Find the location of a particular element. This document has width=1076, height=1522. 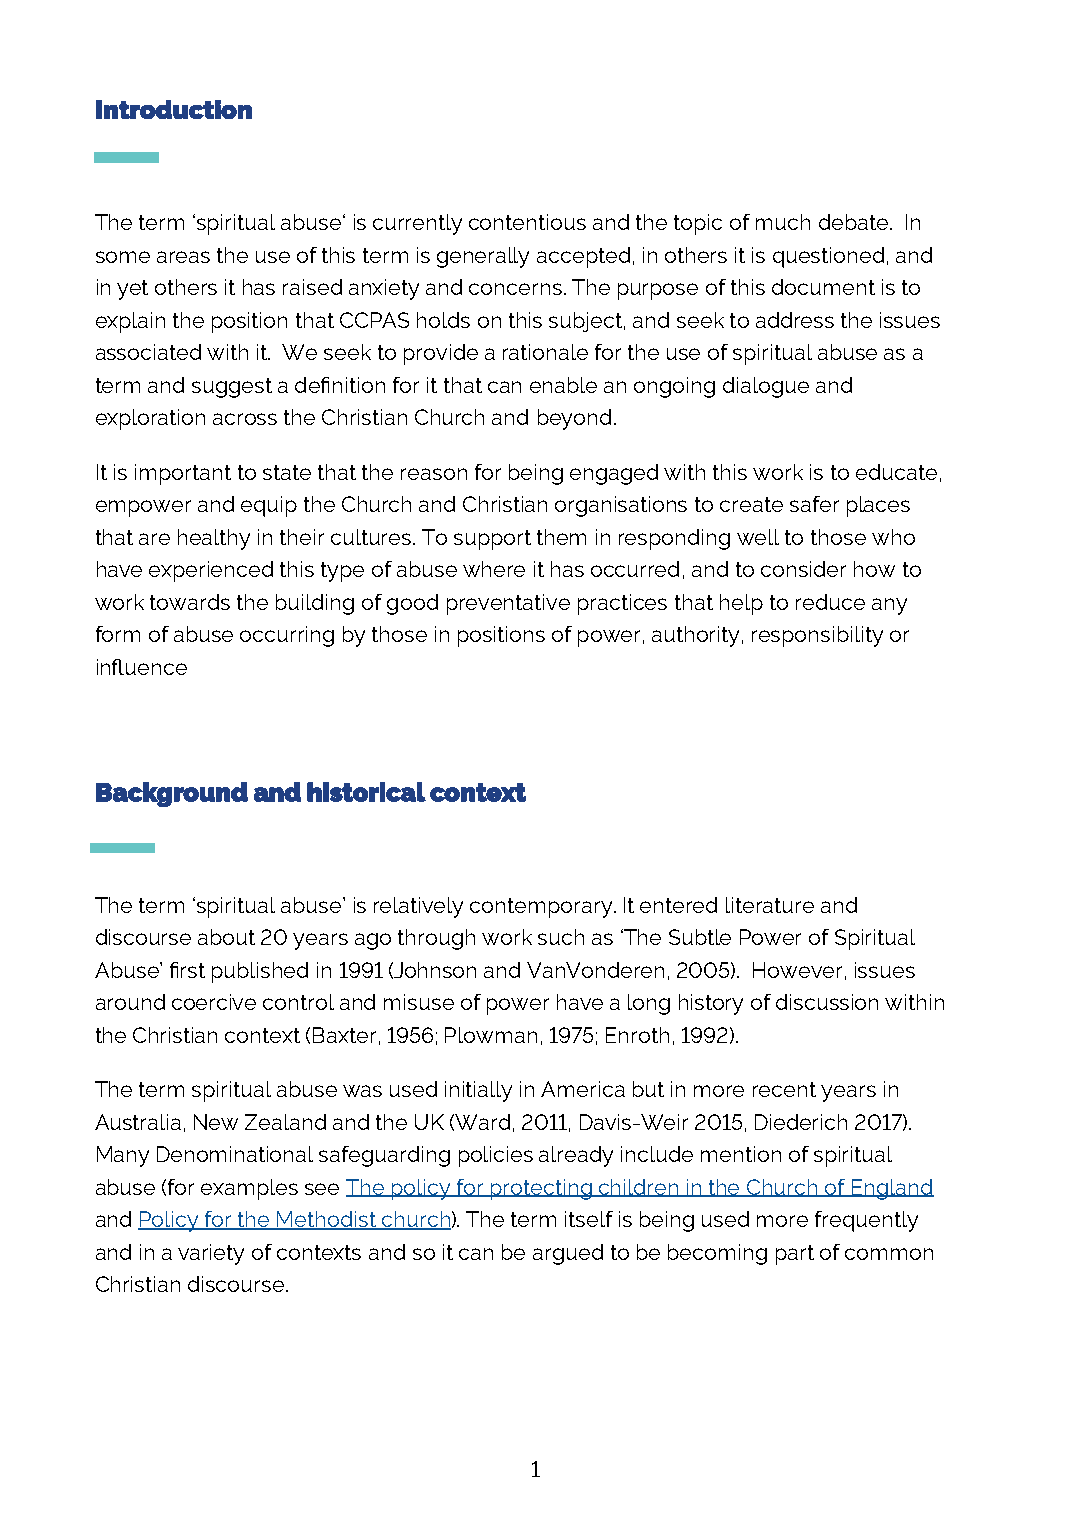

protecting is located at coordinates (541, 1189).
